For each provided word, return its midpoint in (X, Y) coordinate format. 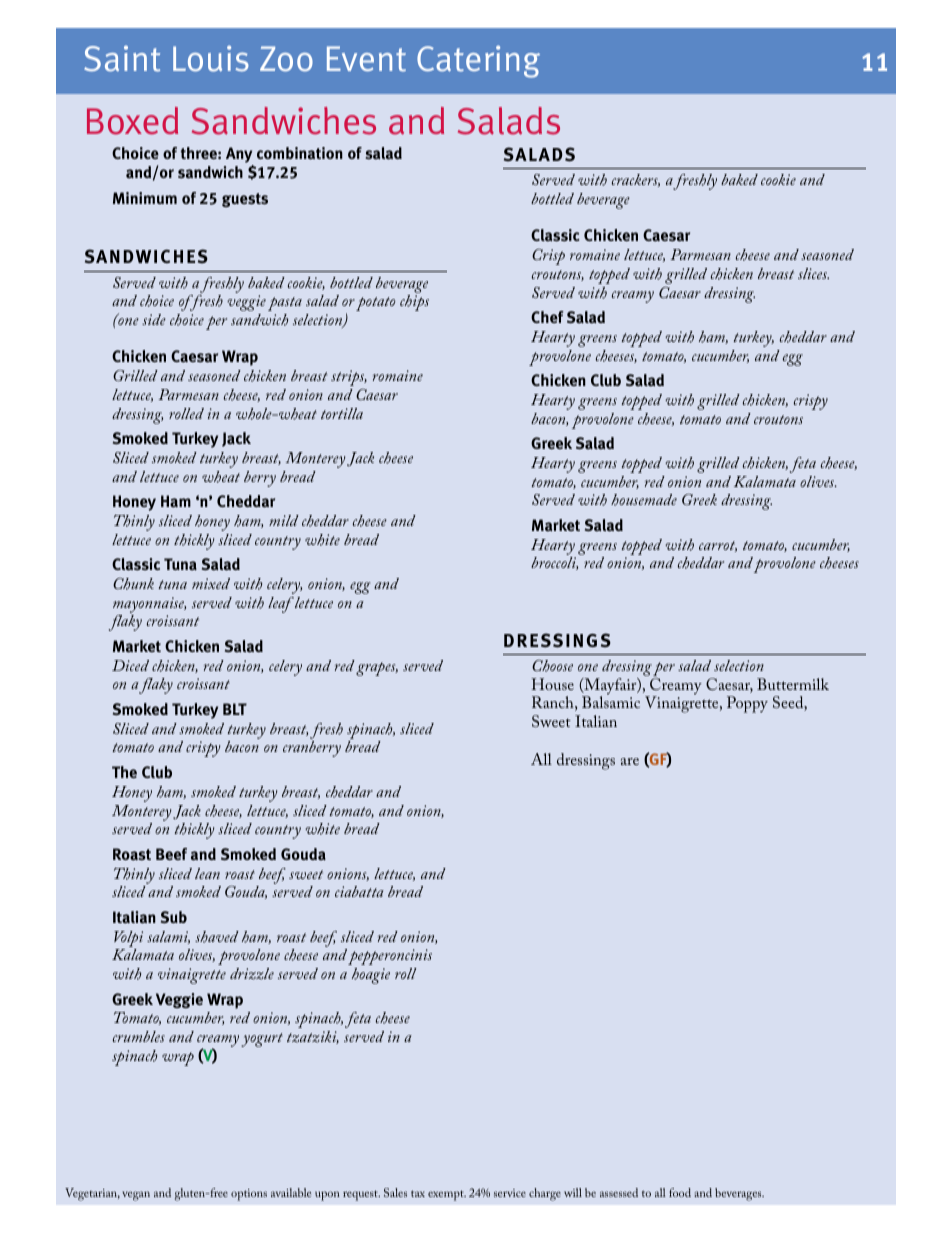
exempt (447, 1195)
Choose (552, 666)
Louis (211, 58)
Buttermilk (793, 684)
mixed (211, 583)
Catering (478, 61)
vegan (136, 1196)
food (680, 1192)
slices (813, 273)
